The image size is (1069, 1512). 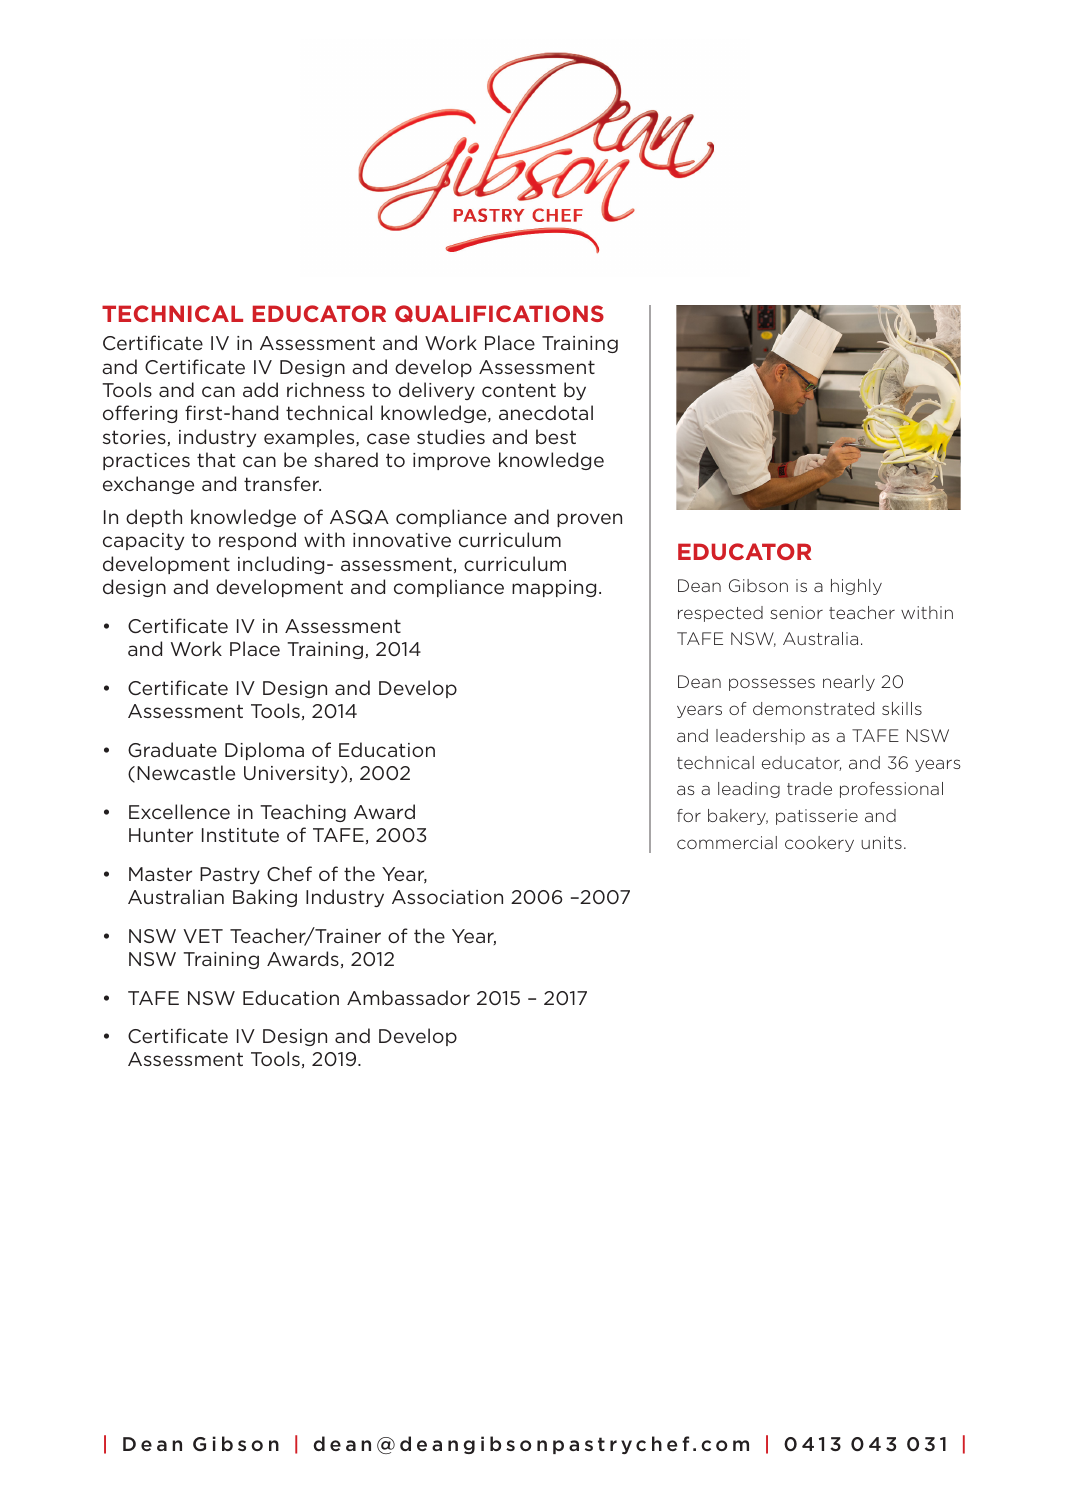 I want to click on for, so click(x=689, y=815).
